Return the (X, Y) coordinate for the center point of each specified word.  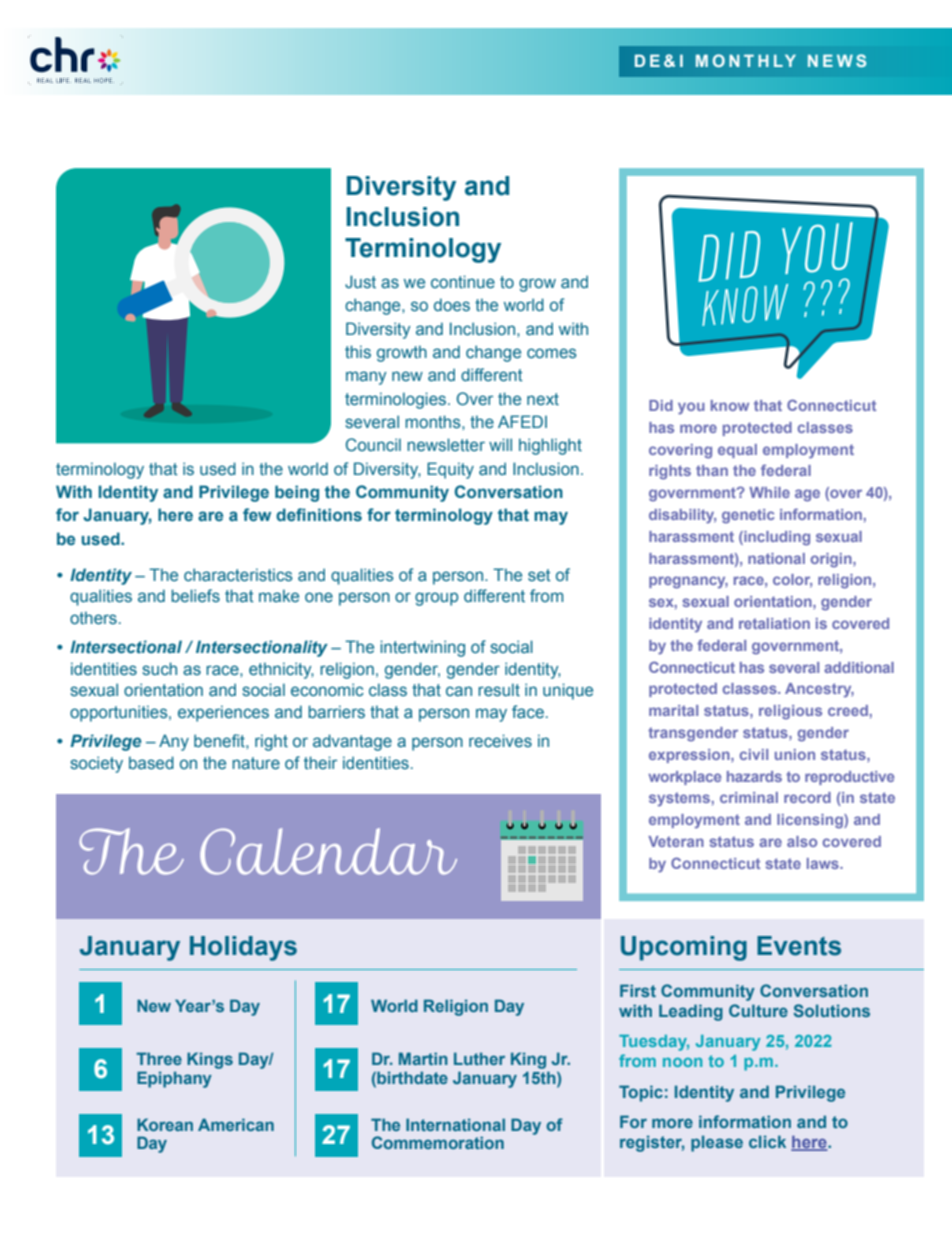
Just (360, 281)
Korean (165, 1124)
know (730, 405)
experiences (223, 713)
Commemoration (438, 1142)
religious (790, 712)
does (452, 304)
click (767, 1141)
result (499, 689)
